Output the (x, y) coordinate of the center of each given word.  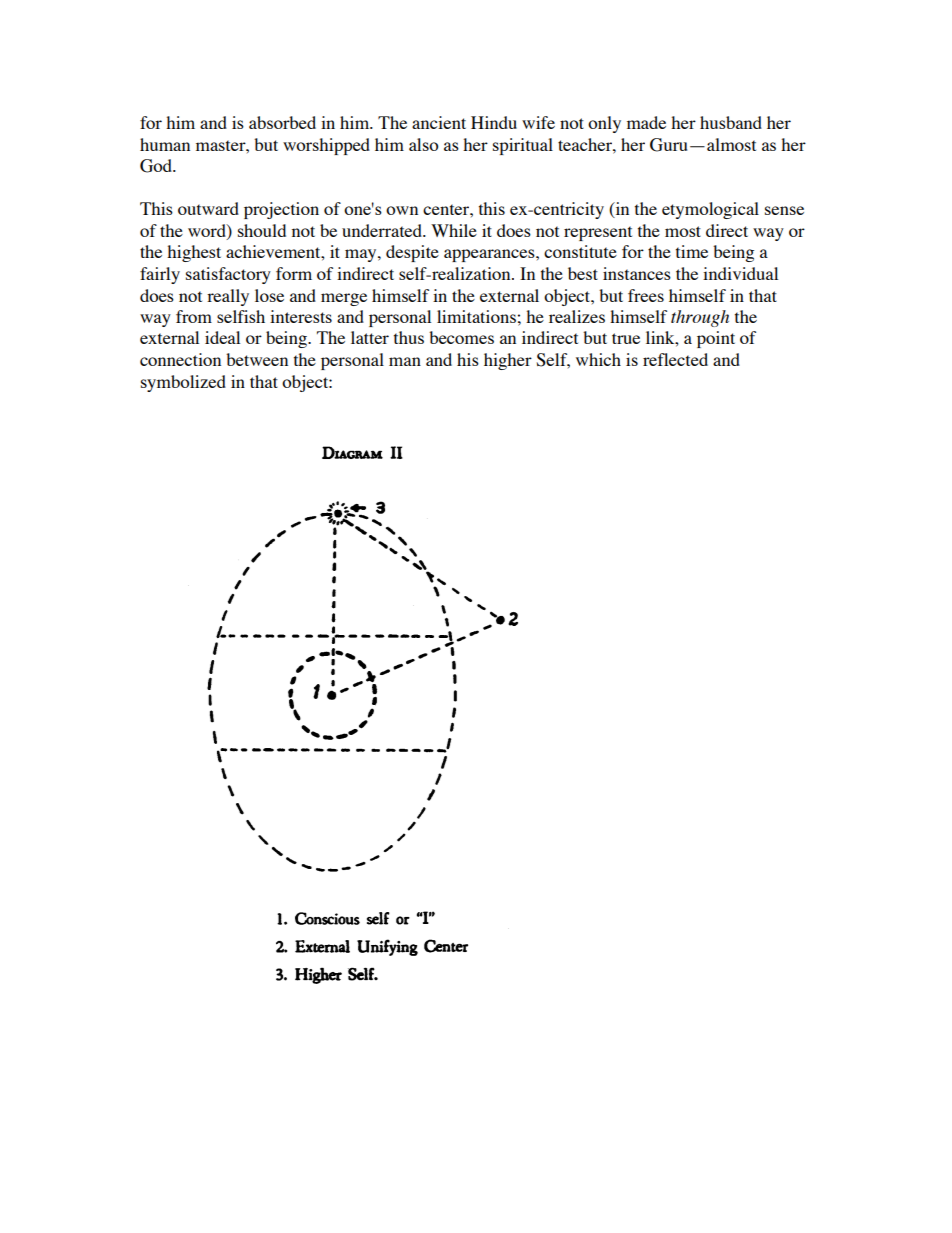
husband (731, 122)
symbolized (183, 383)
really (228, 297)
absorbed (282, 122)
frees (646, 295)
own (402, 210)
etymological (710, 210)
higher (508, 361)
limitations (476, 316)
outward (208, 208)
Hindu (494, 122)
